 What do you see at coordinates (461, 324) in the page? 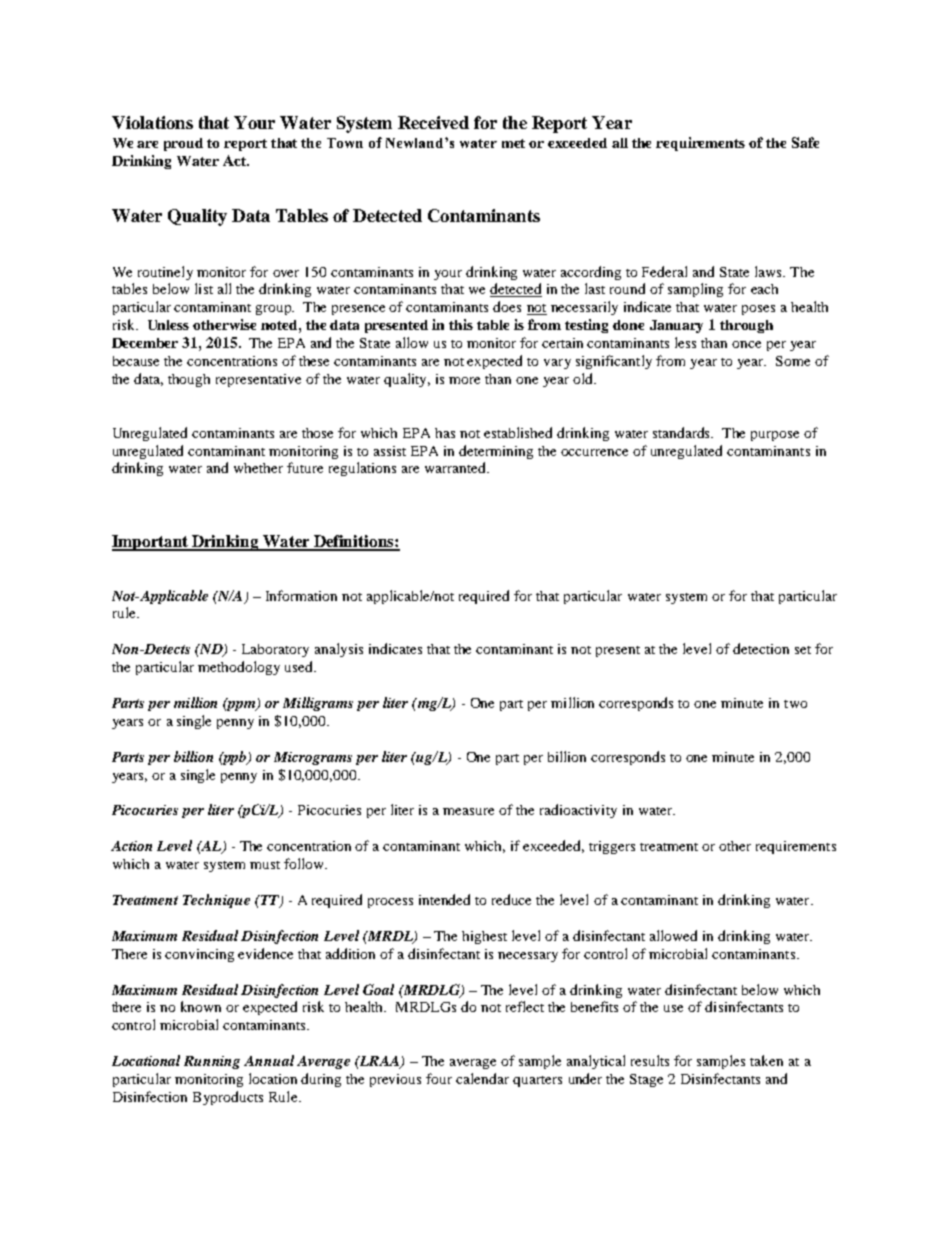
I see `this` at bounding box center [461, 324].
